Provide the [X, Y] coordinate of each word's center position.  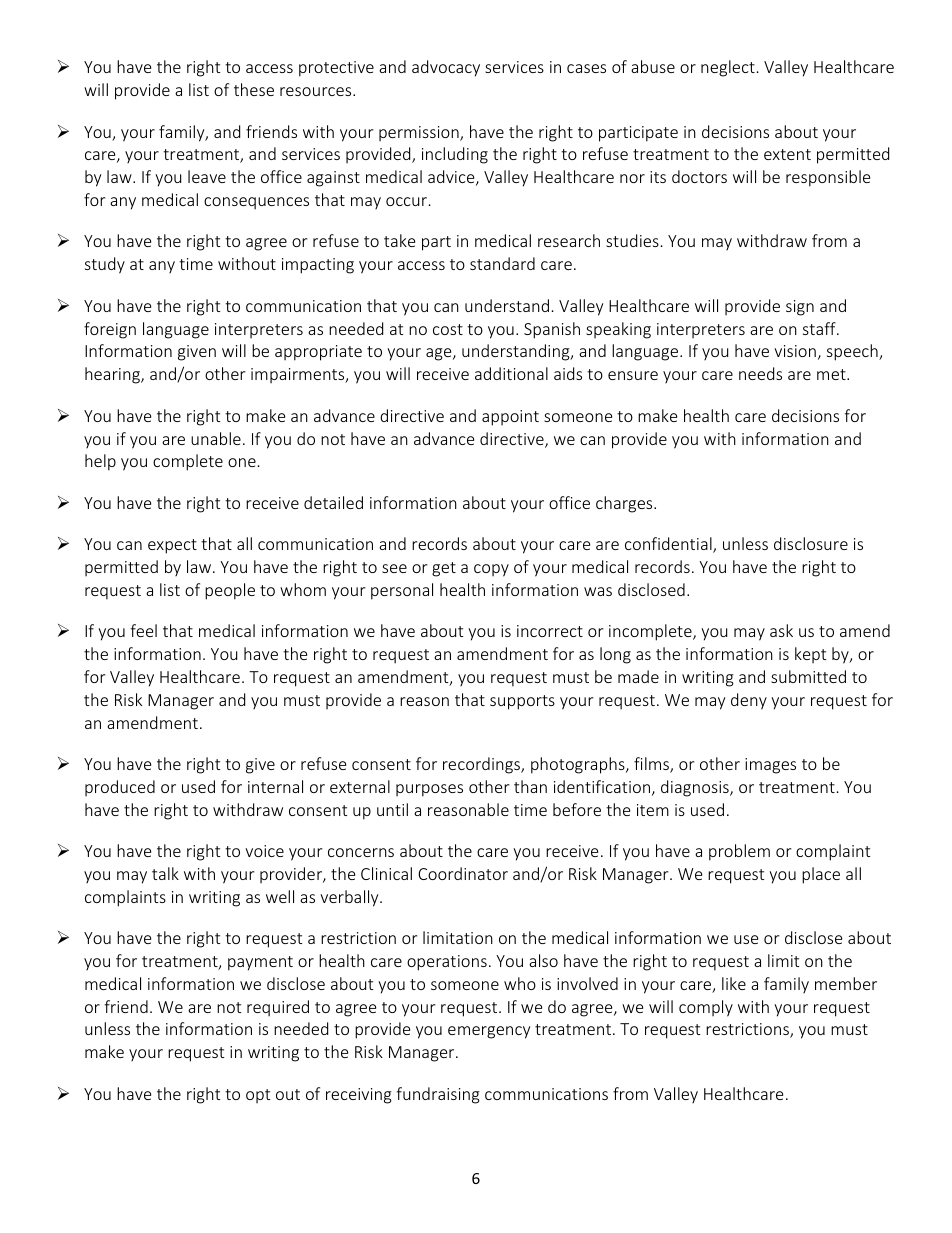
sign [800, 308]
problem [739, 852]
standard [502, 263]
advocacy [446, 68]
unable [216, 438]
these [254, 89]
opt [258, 1096]
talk [165, 873]
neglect [728, 68]
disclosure [811, 543]
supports [522, 702]
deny [749, 701]
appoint [510, 418]
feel [143, 630]
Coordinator [463, 873]
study [105, 265]
